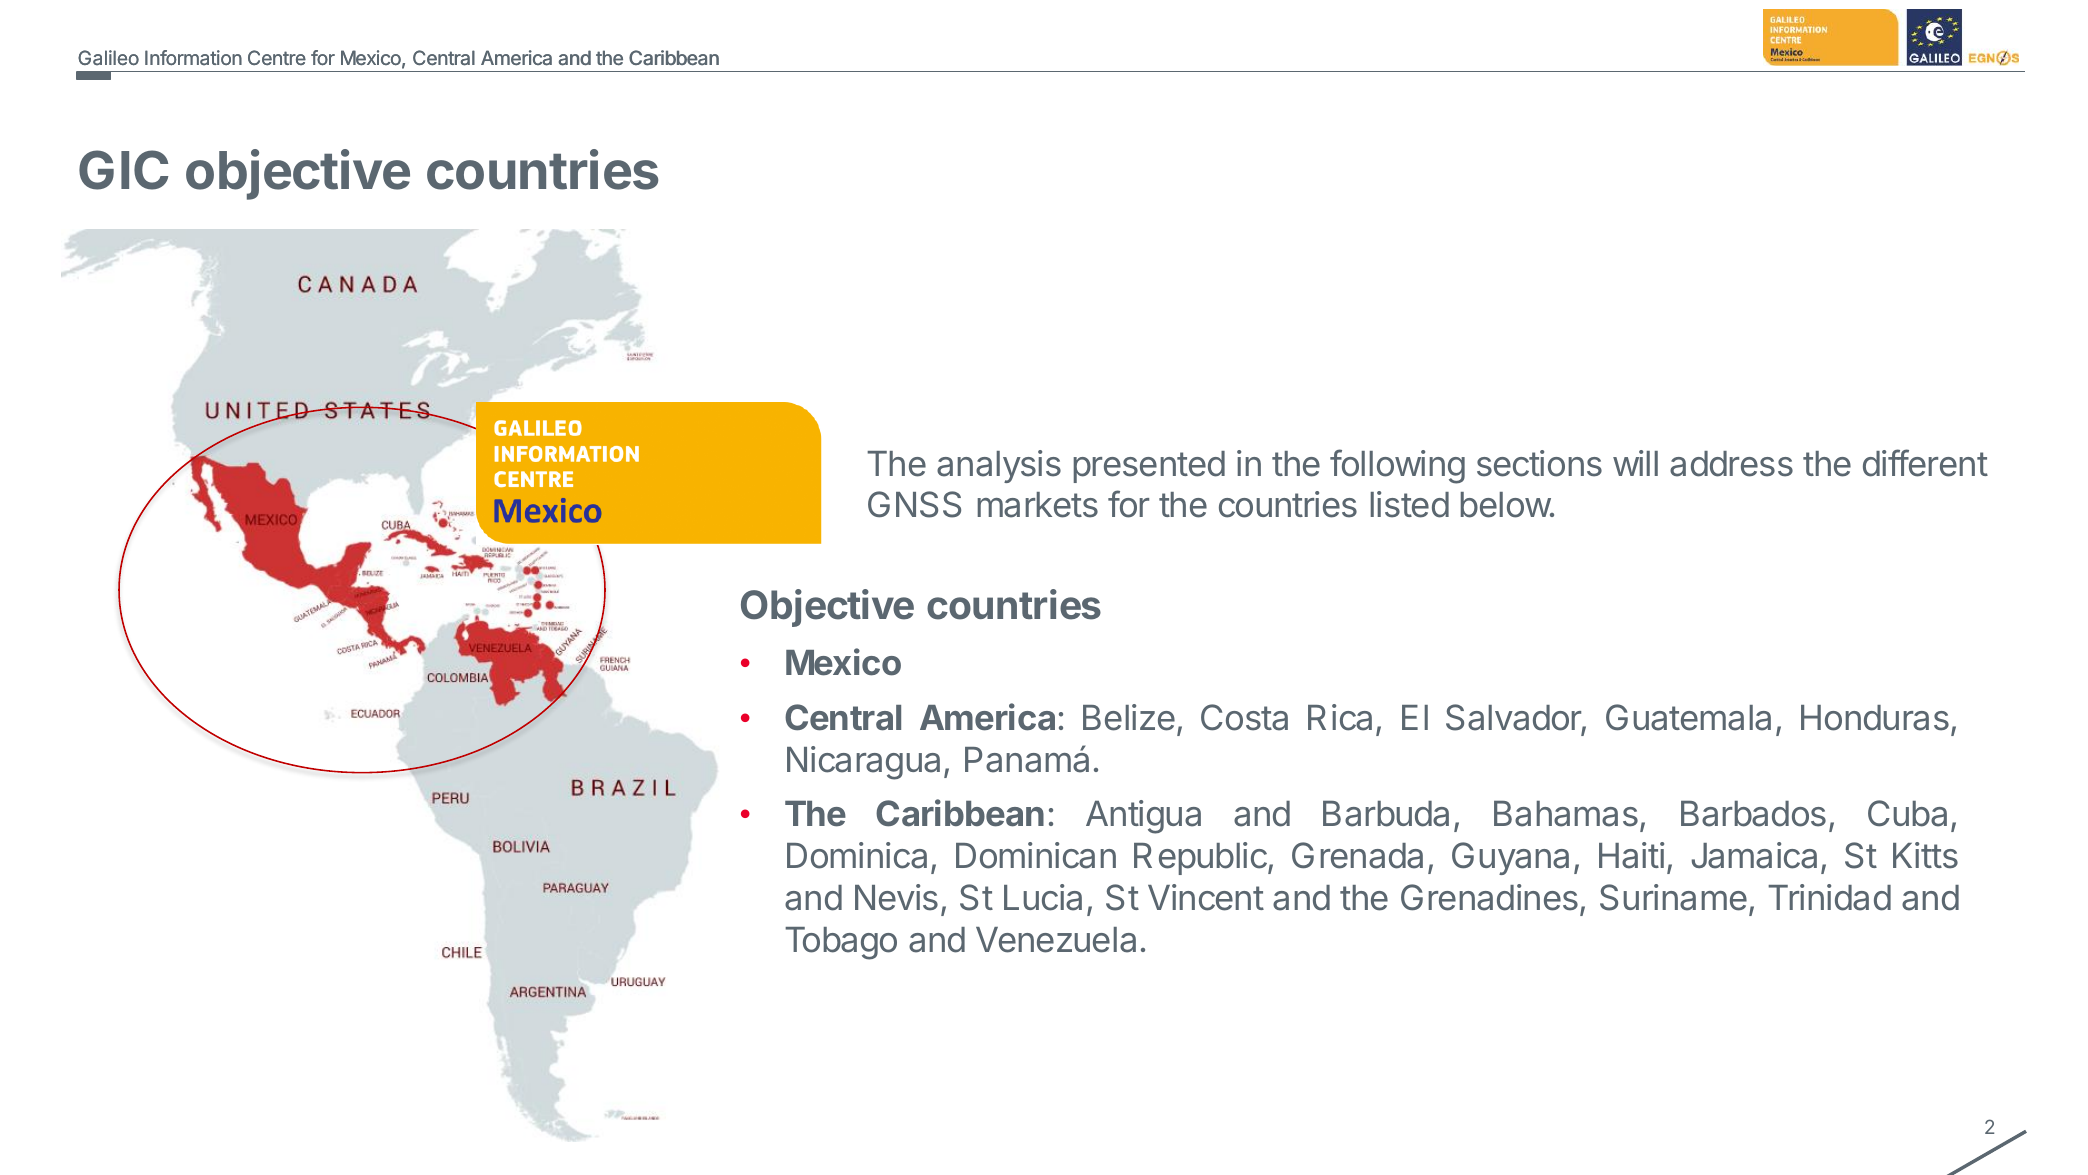 Image resolution: width=2088 pixels, height=1175 pixels. What do you see at coordinates (1731, 464) in the screenshot?
I see `address` at bounding box center [1731, 464].
